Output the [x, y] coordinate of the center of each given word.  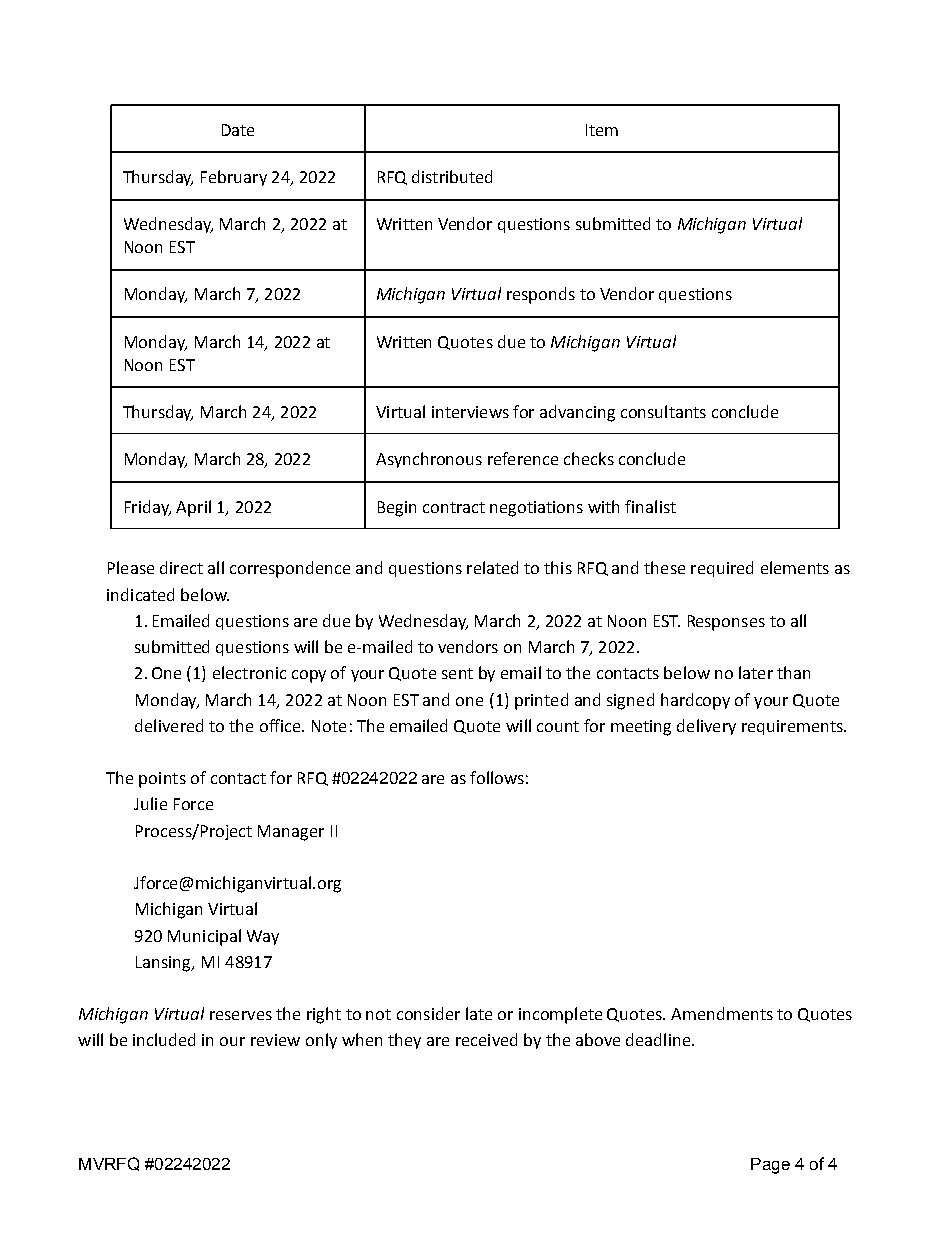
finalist [650, 506]
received [486, 1039]
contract [454, 507]
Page [770, 1166]
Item [602, 130]
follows [497, 777]
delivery [706, 727]
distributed [452, 176]
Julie [150, 803]
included [164, 1039]
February [234, 178]
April [193, 508]
